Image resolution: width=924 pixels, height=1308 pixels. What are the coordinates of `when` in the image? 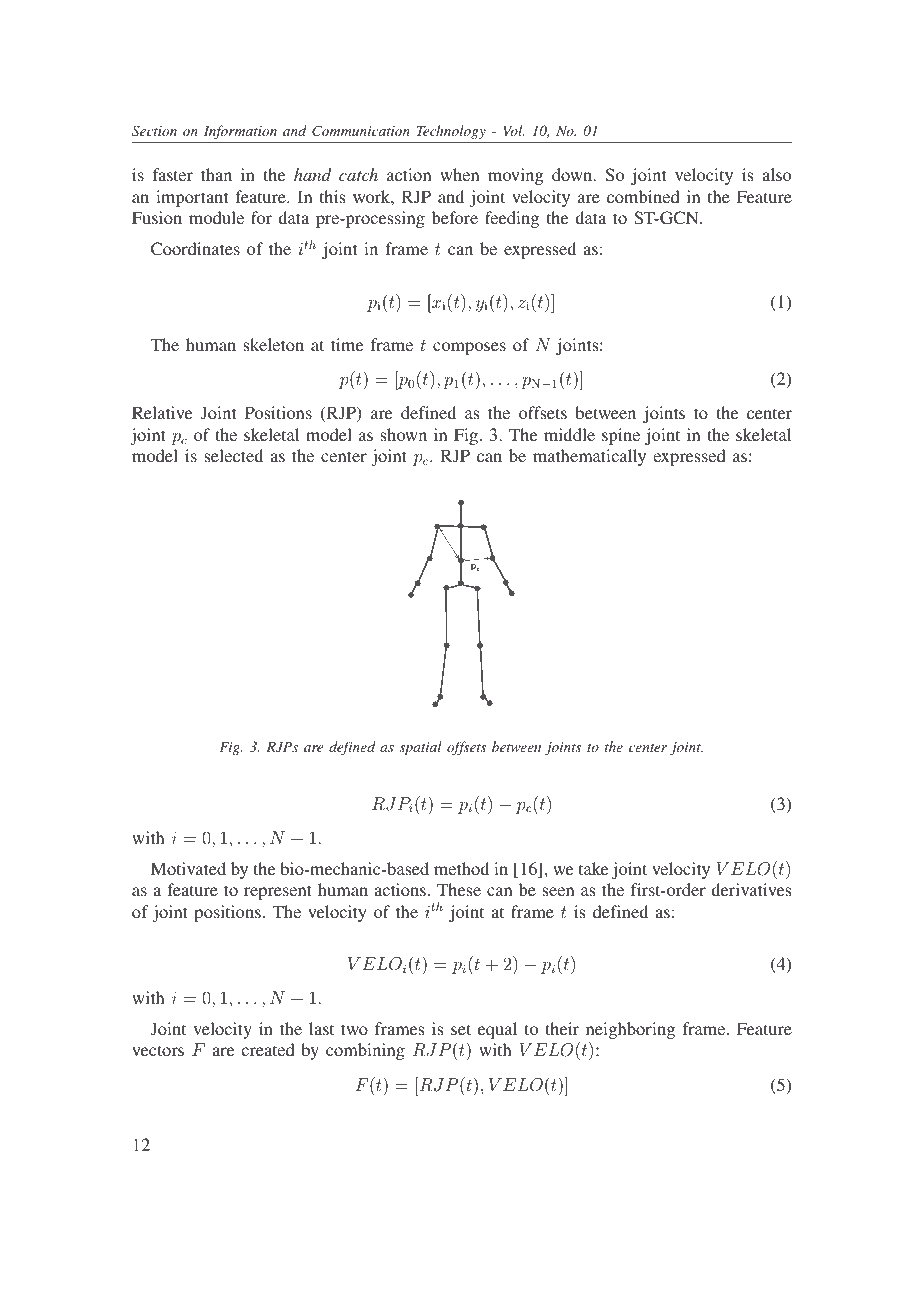 It's located at (459, 174).
